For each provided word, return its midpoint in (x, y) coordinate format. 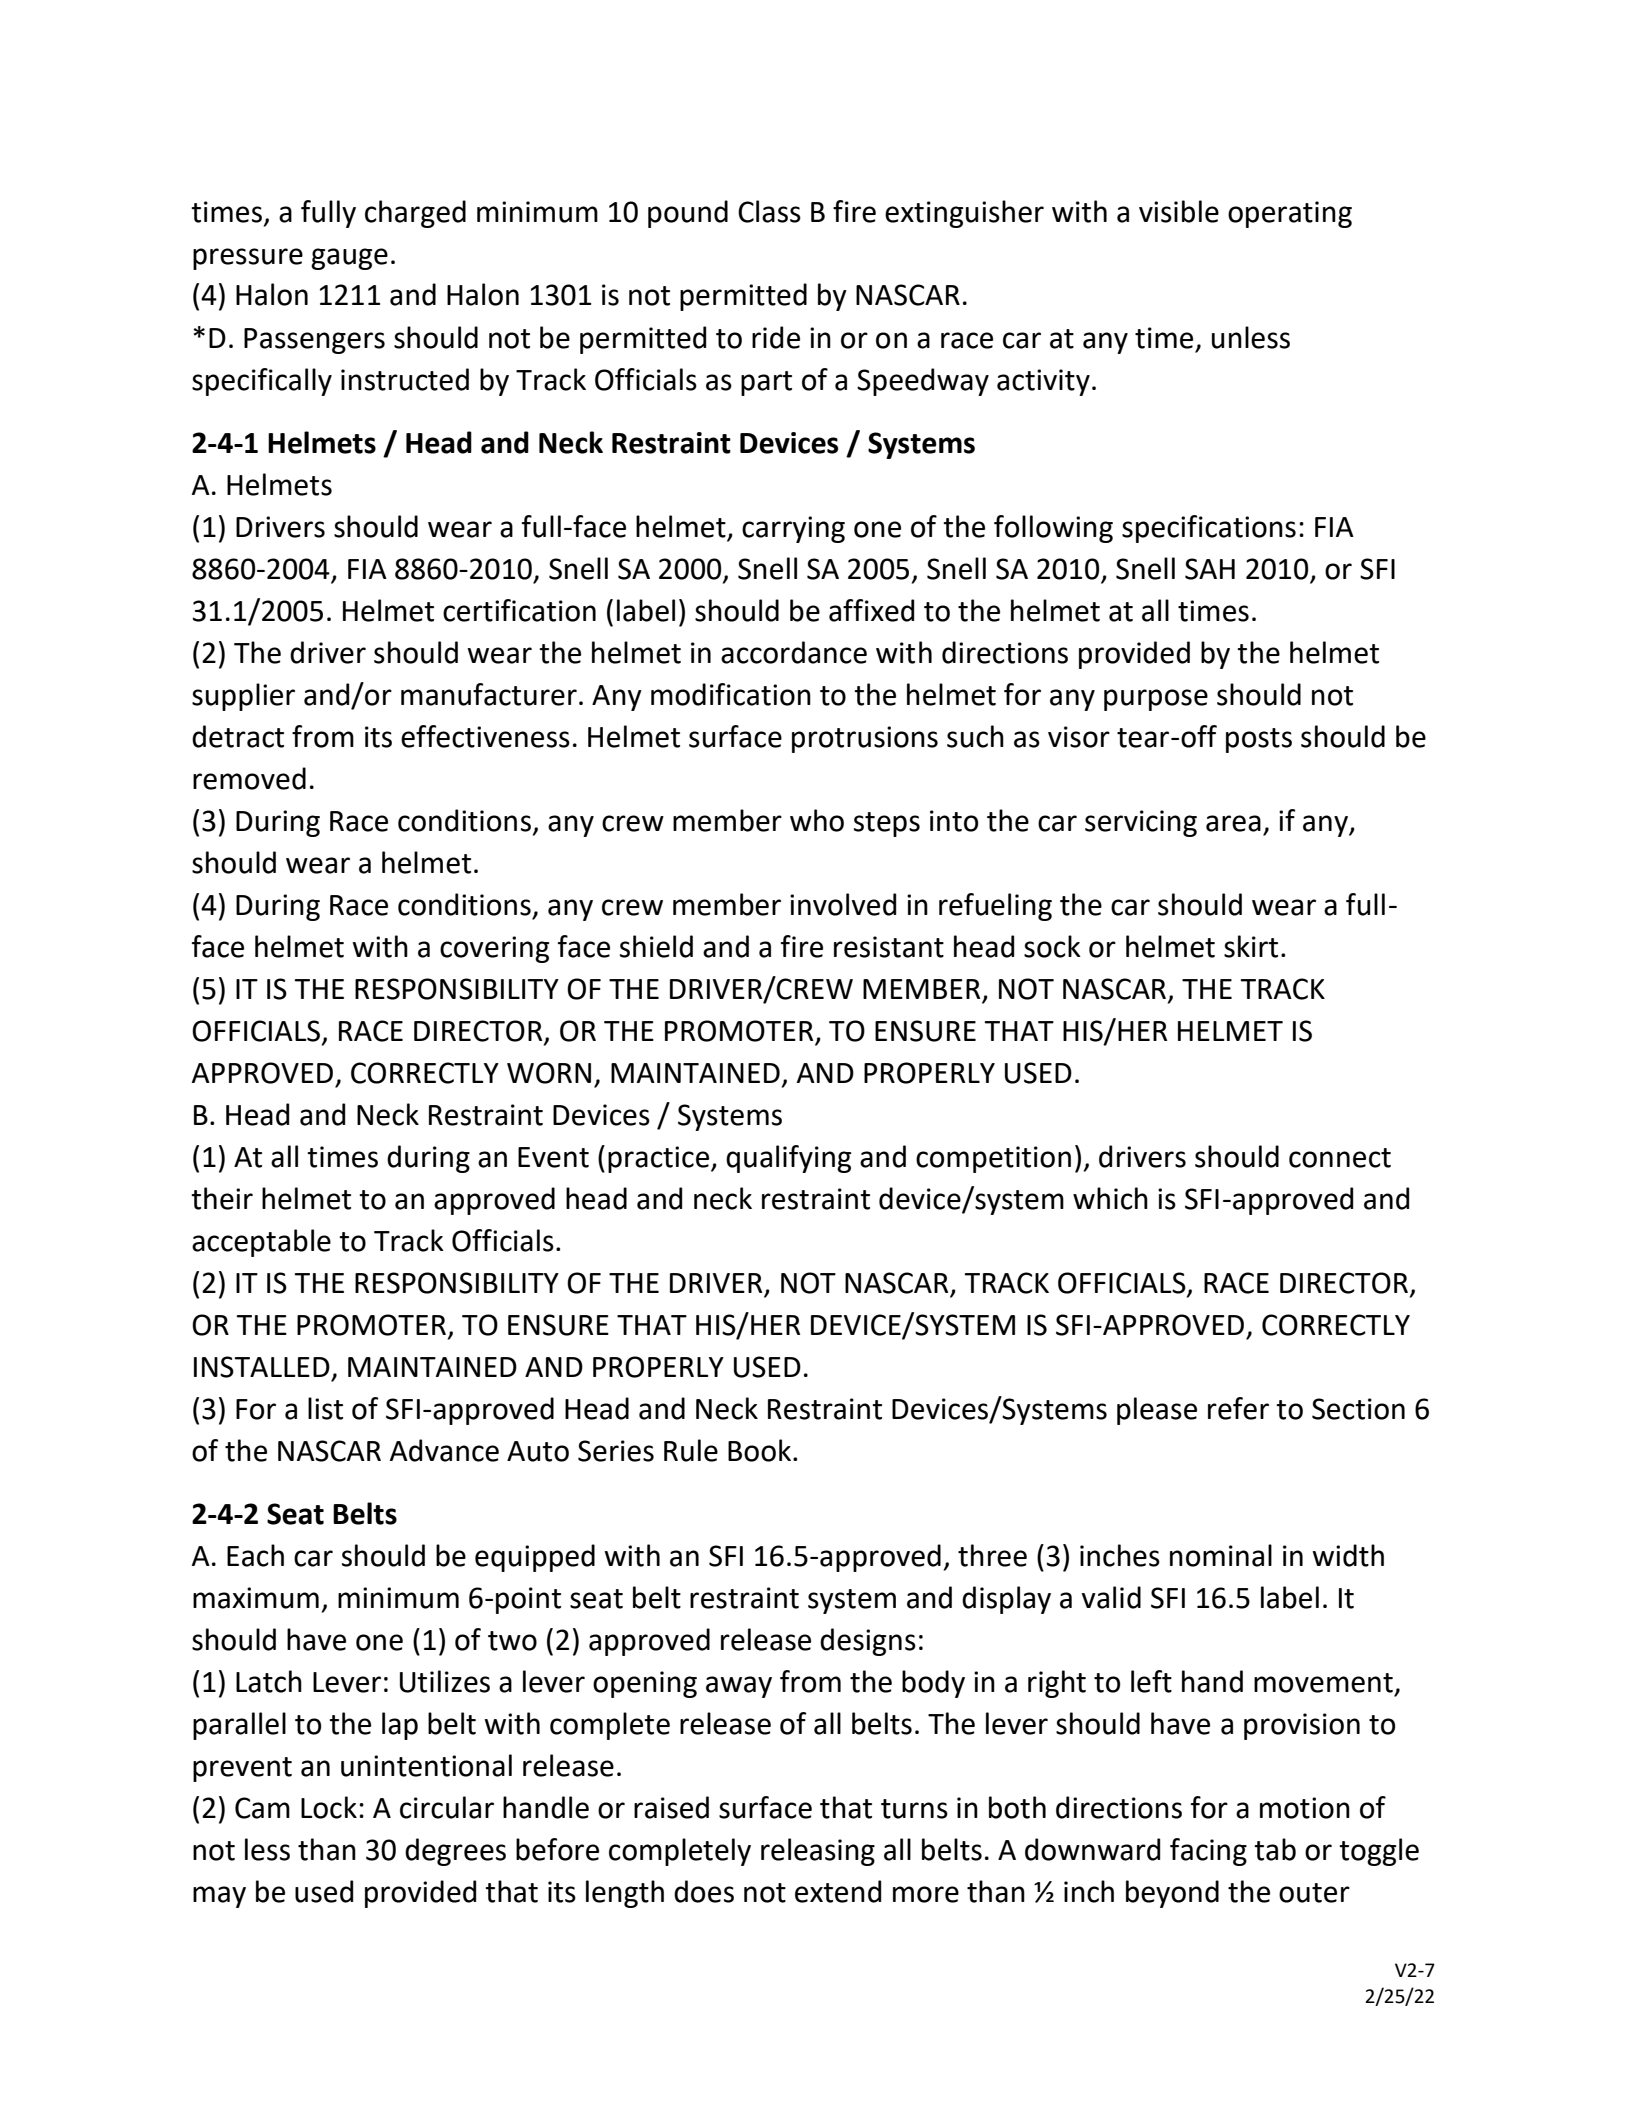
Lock (329, 1807)
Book (761, 1450)
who (817, 820)
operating (1290, 214)
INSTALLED (262, 1367)
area (1233, 823)
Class (769, 211)
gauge (349, 259)
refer (1238, 1408)
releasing (818, 1852)
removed (249, 778)
